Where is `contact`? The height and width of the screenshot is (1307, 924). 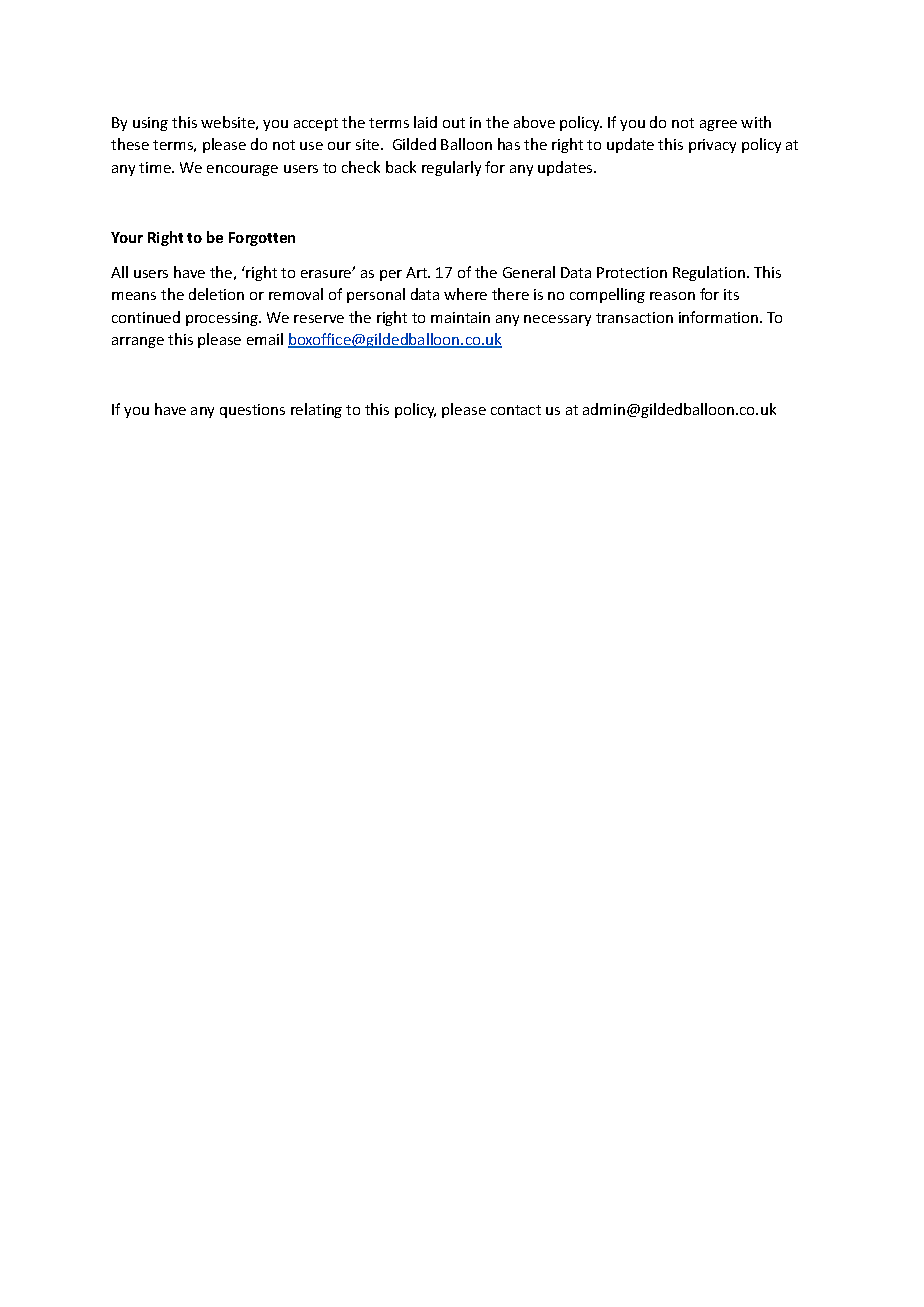
contact is located at coordinates (516, 410).
